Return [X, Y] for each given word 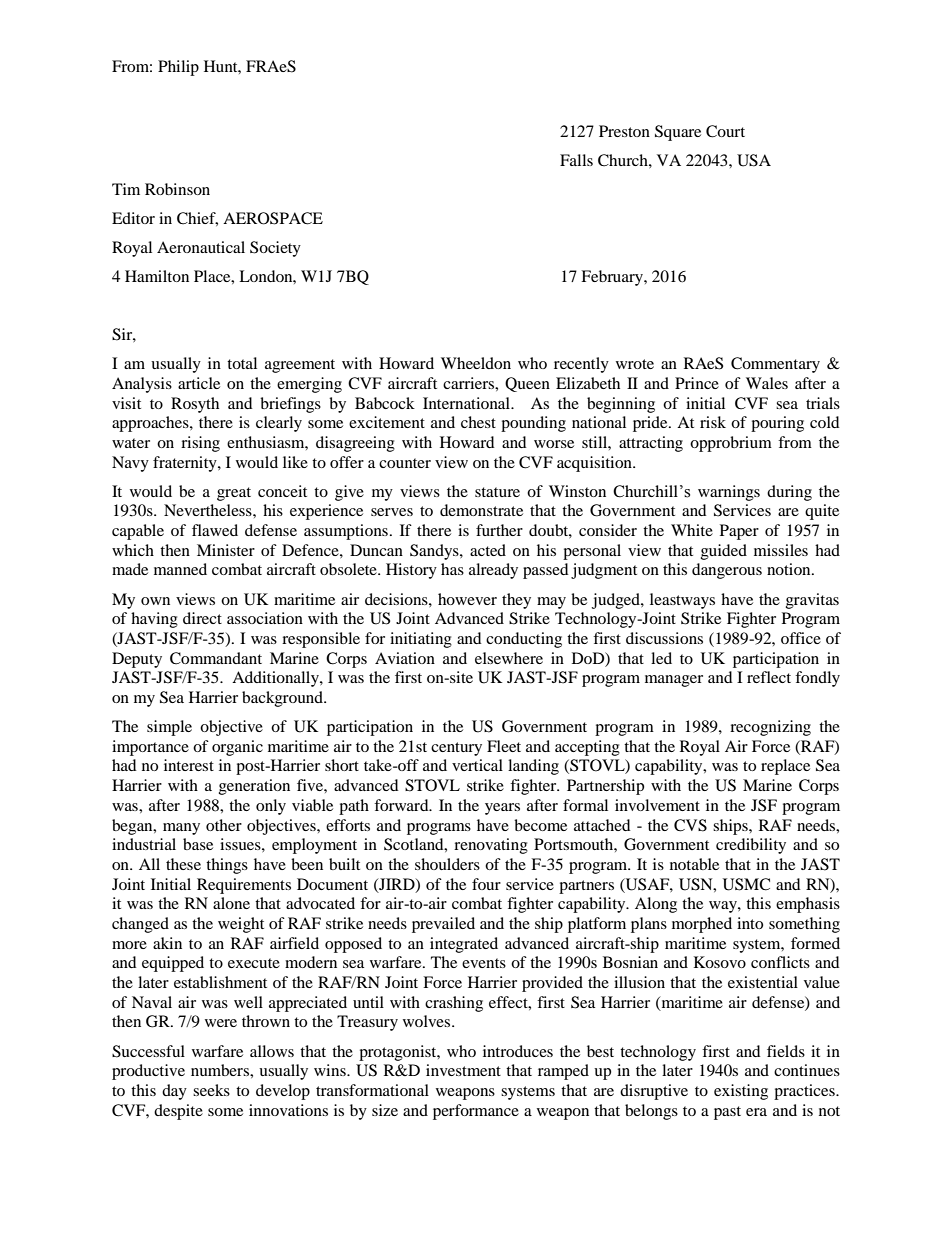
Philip [178, 68]
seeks [211, 1090]
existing [741, 1092]
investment [463, 1070]
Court [725, 131]
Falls [576, 160]
